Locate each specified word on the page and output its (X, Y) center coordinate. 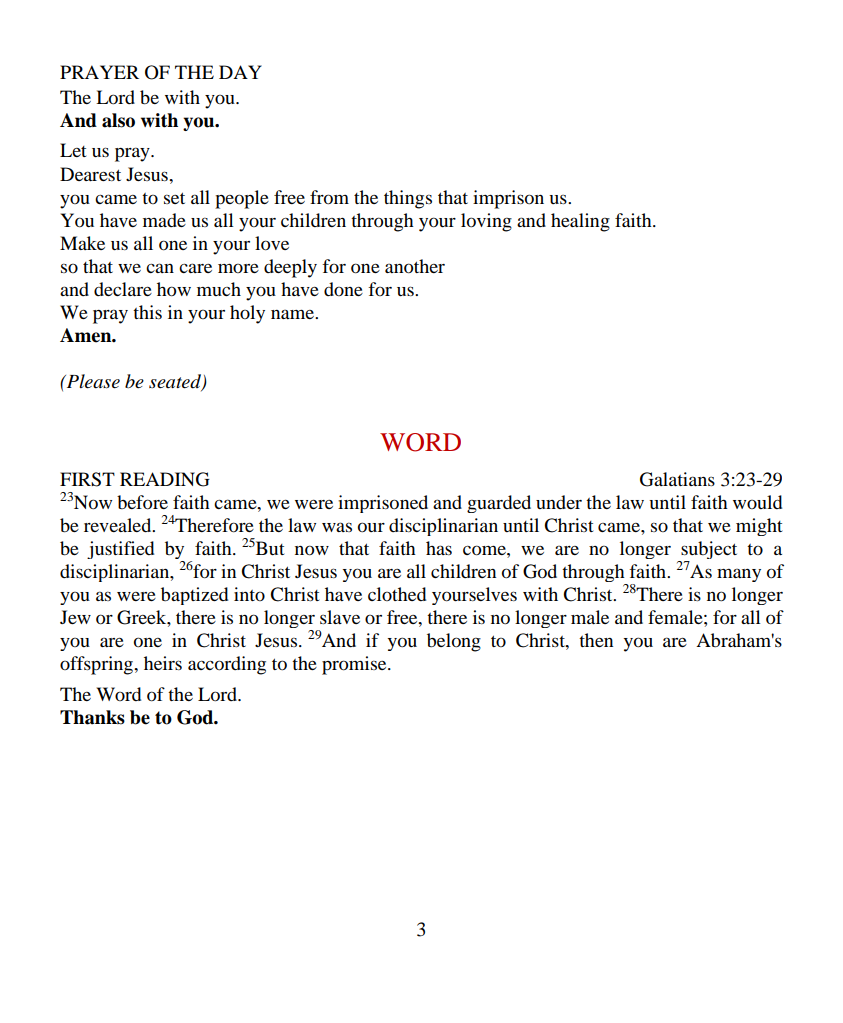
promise (355, 665)
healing (580, 222)
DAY (240, 72)
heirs (163, 663)
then (596, 640)
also (118, 120)
